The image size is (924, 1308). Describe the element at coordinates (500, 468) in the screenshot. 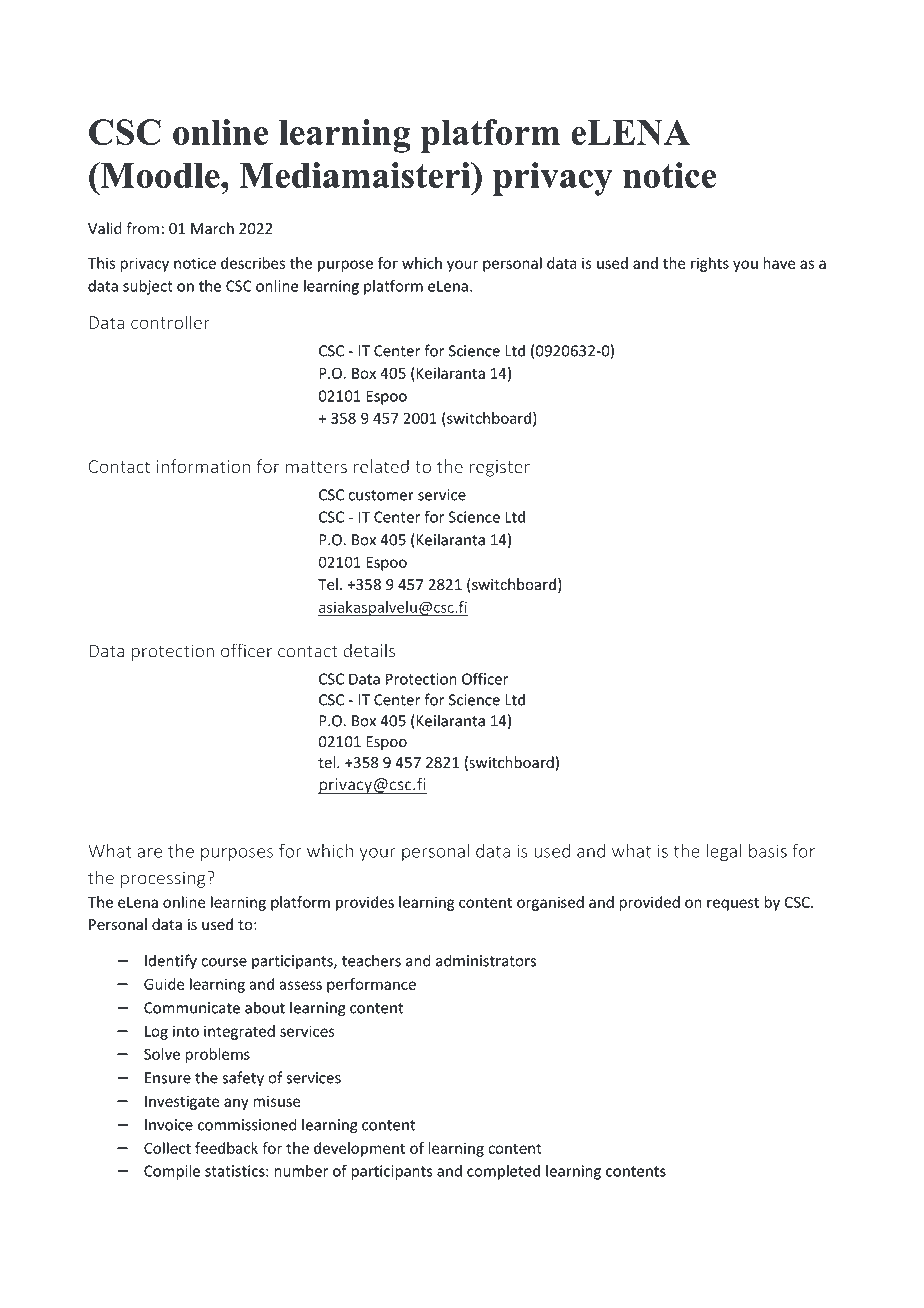

I see `register` at that location.
